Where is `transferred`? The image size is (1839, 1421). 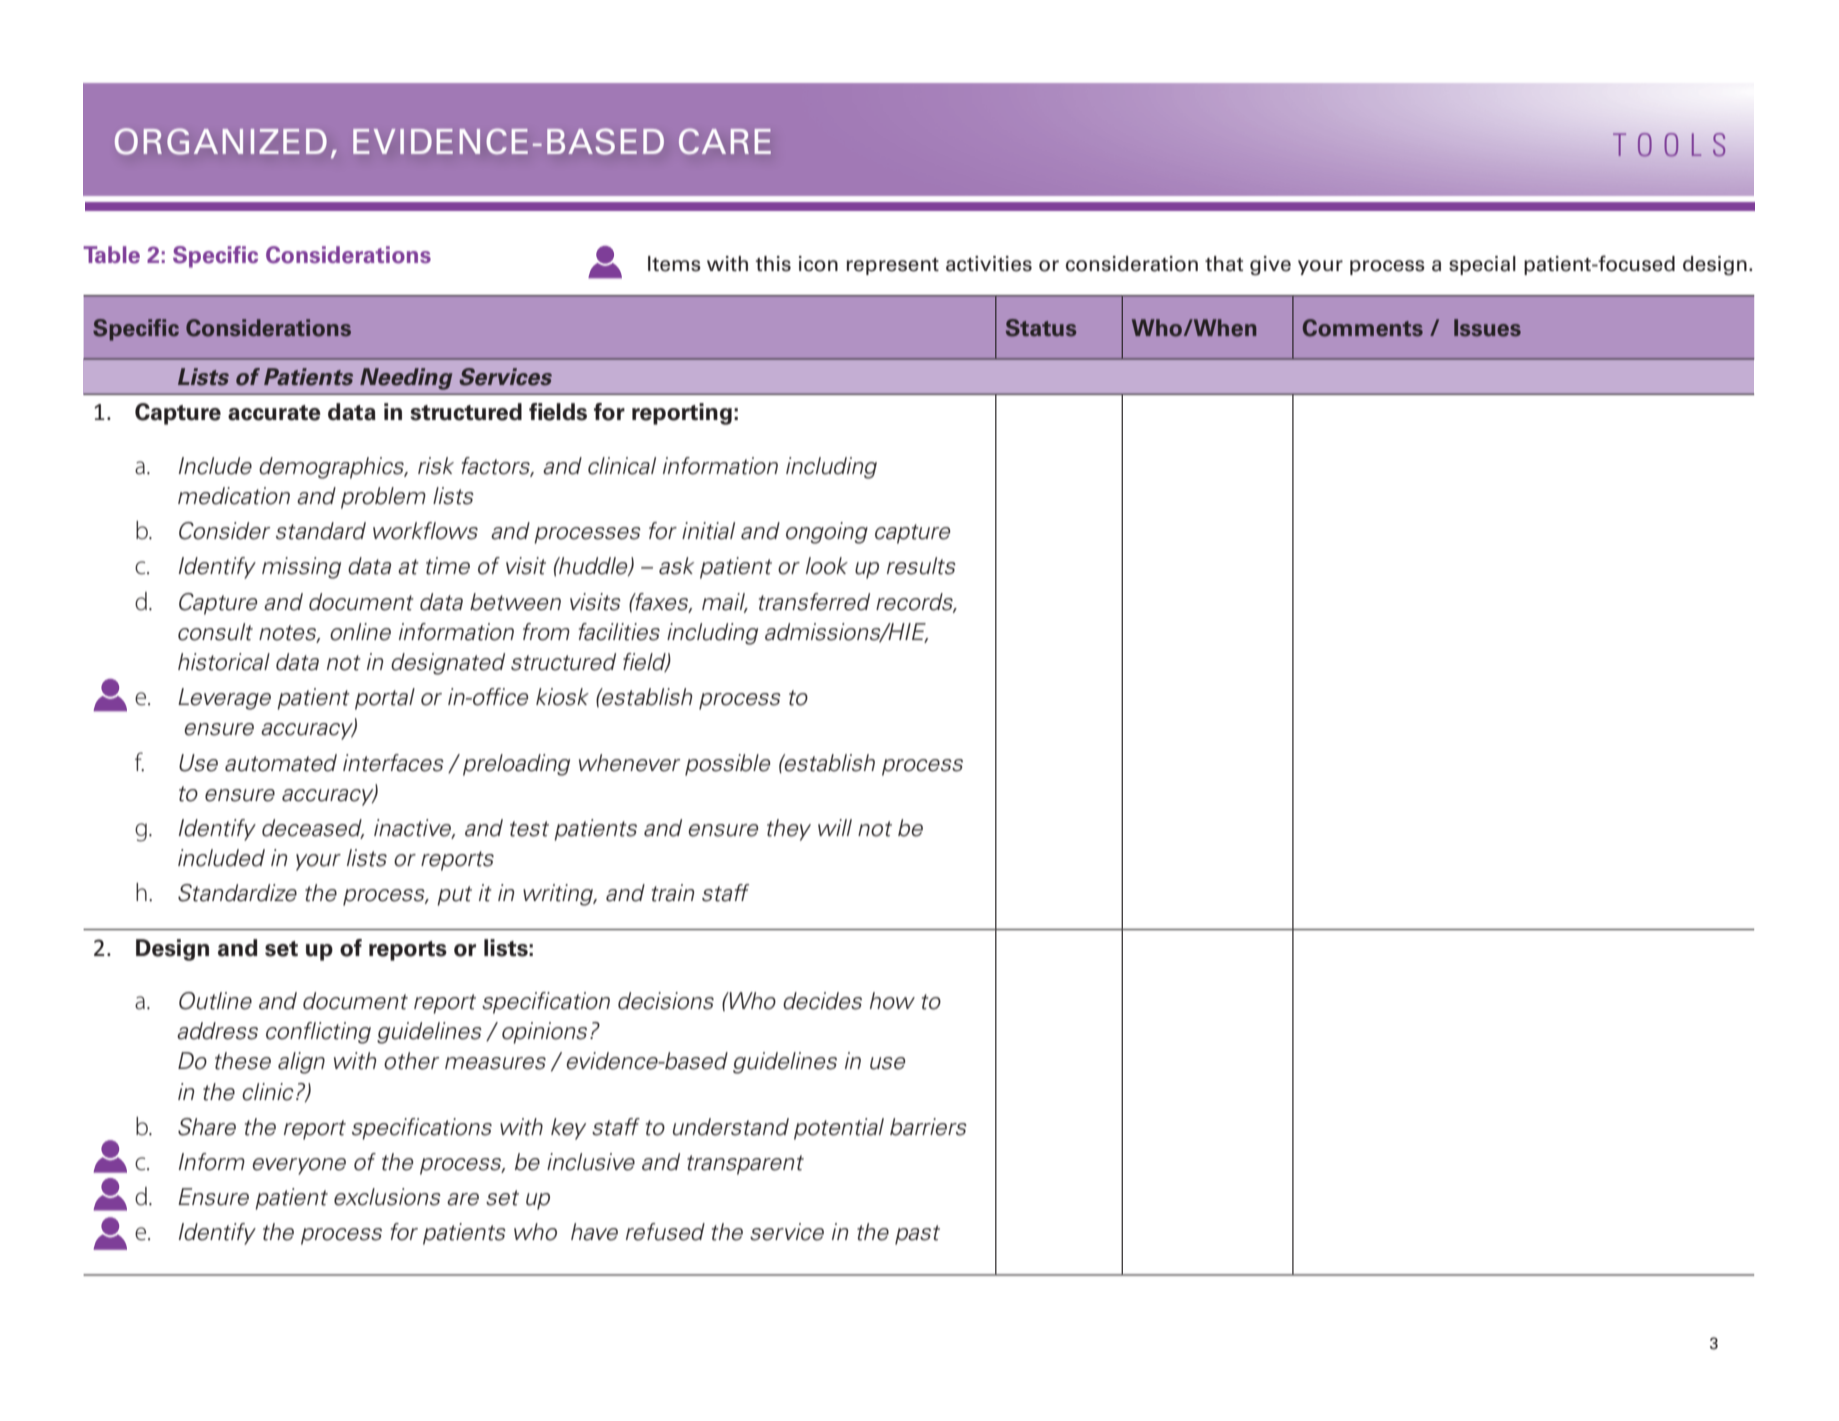
transferred is located at coordinates (814, 602).
